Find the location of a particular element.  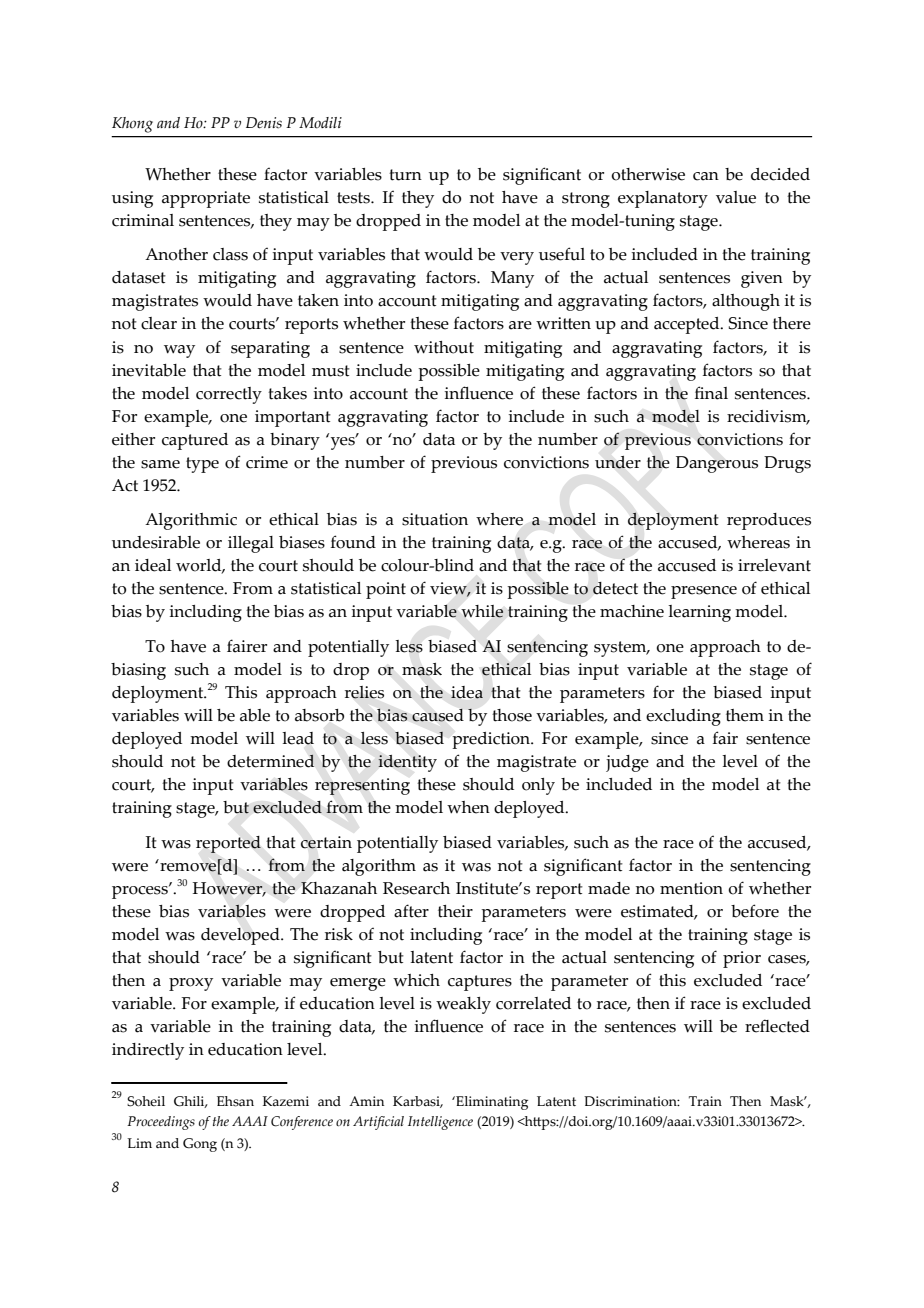

determined is located at coordinates (271, 761).
